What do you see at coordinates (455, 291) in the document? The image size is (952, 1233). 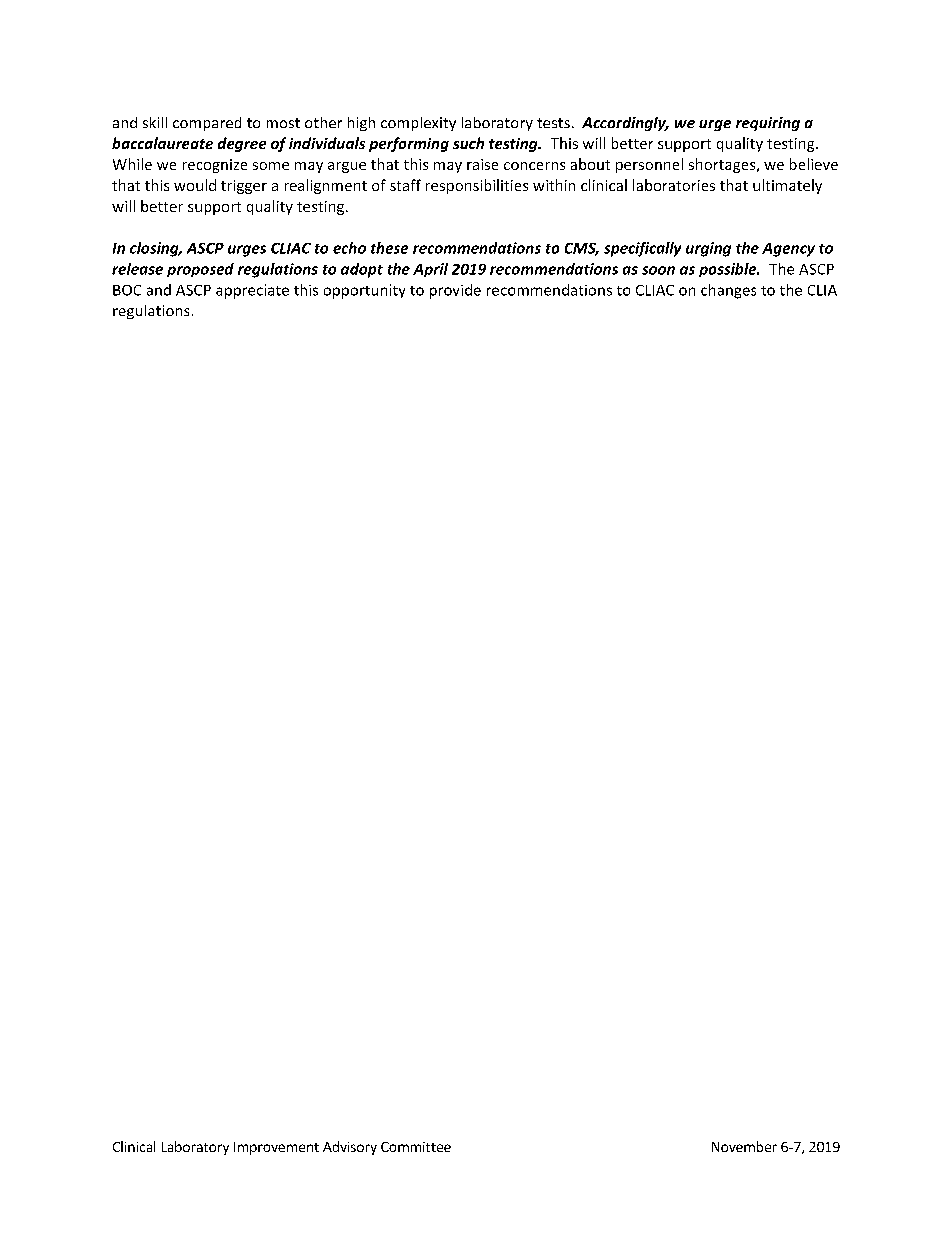 I see `provide` at bounding box center [455, 291].
